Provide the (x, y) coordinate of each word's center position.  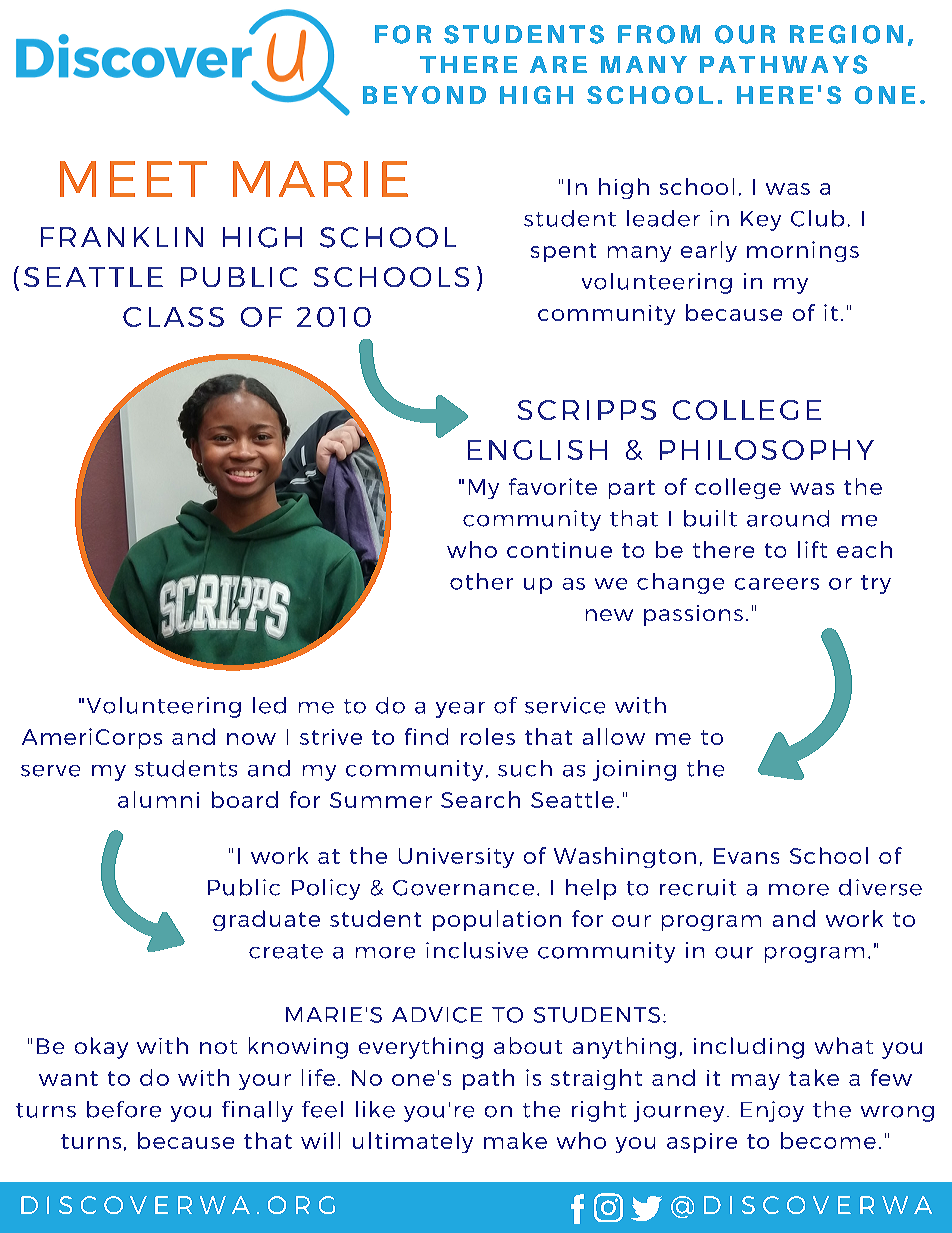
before (124, 1109)
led (269, 705)
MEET (133, 179)
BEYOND (424, 95)
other (481, 581)
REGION (846, 34)
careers (777, 584)
